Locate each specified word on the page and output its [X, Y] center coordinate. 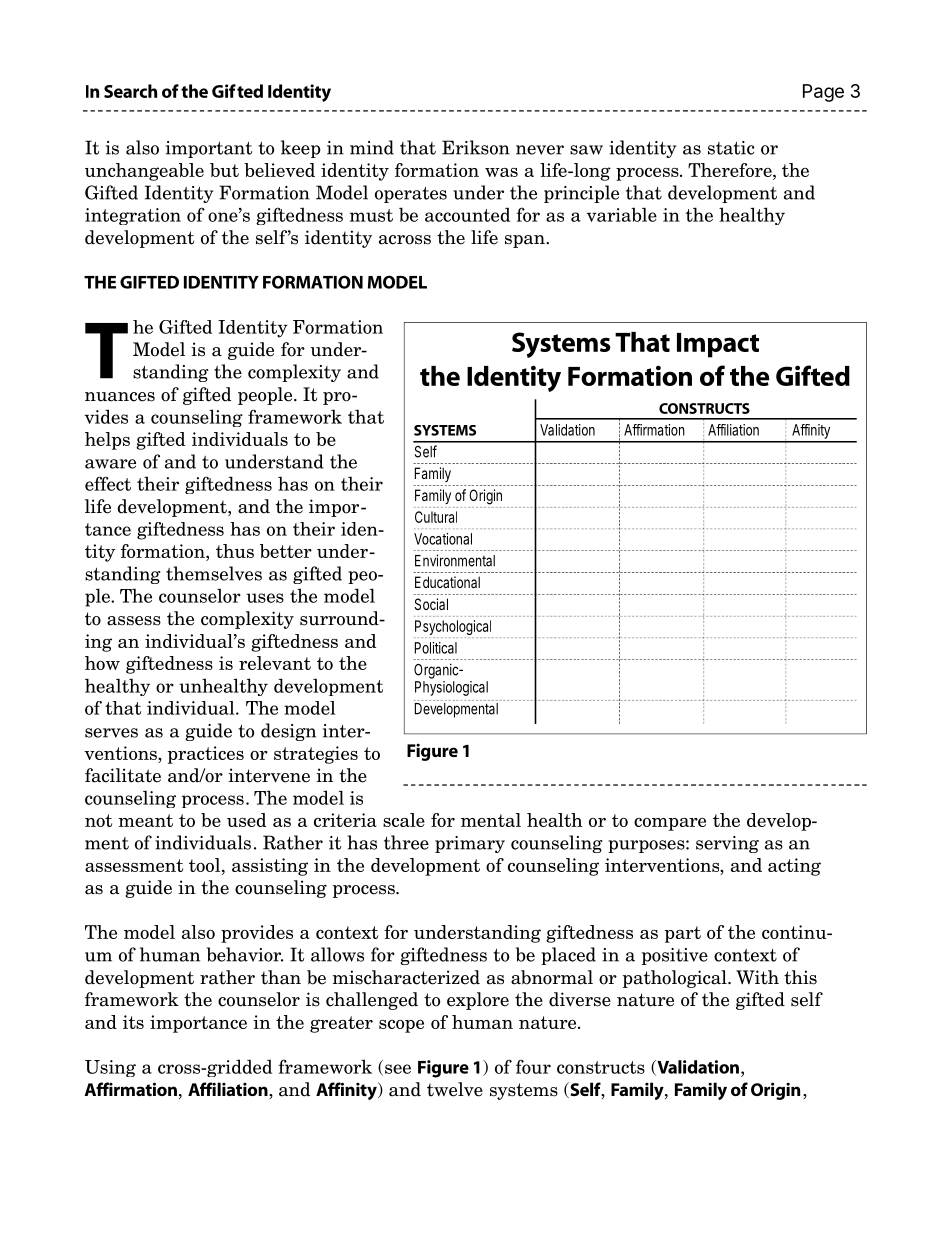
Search [130, 91]
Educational [447, 582]
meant [145, 820]
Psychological [454, 629]
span [526, 241]
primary [470, 844]
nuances [120, 397]
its [133, 1022]
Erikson [476, 147]
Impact [718, 345]
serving [727, 844]
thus [235, 551]
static [731, 148]
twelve [455, 1089]
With [757, 977]
